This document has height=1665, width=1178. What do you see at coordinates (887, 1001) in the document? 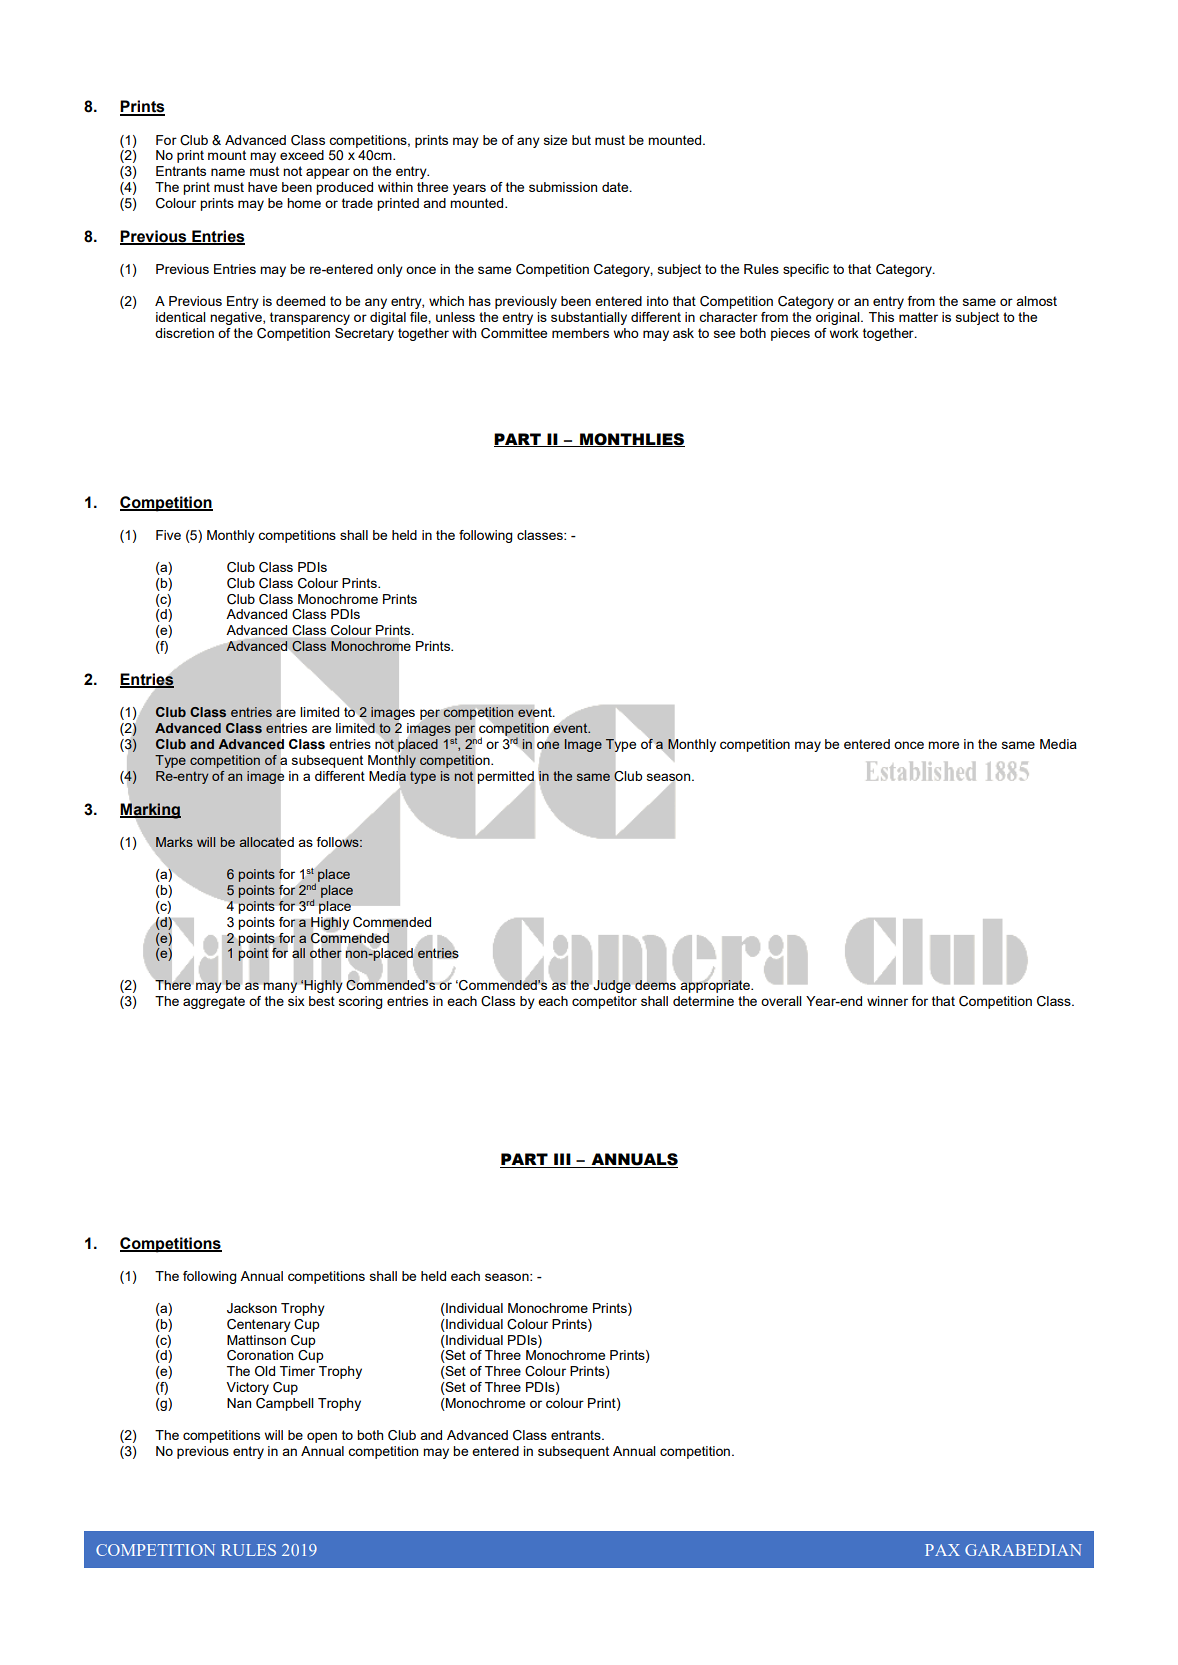
I see `winner` at bounding box center [887, 1001].
